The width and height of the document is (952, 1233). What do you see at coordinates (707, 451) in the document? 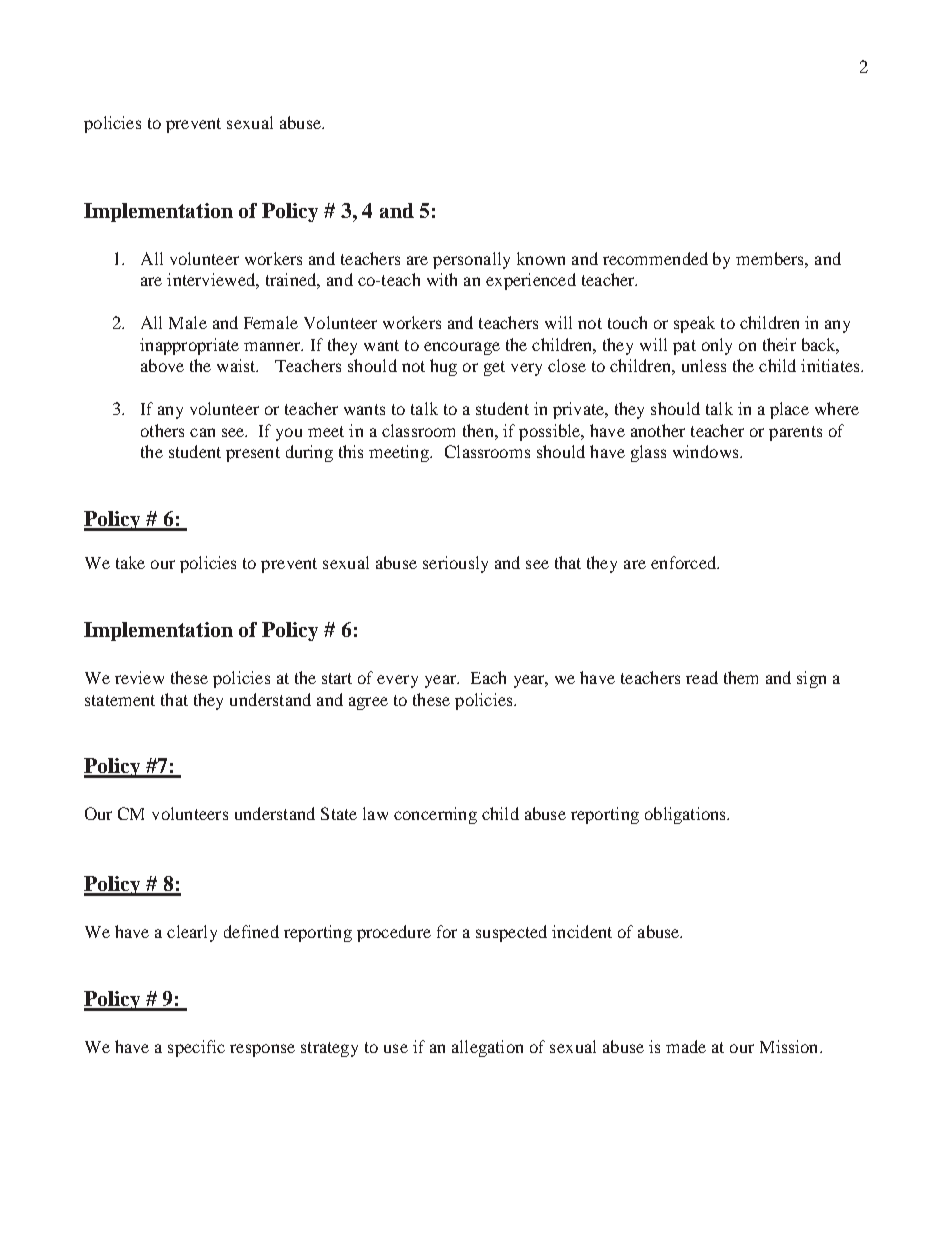
I see `windows` at bounding box center [707, 451].
